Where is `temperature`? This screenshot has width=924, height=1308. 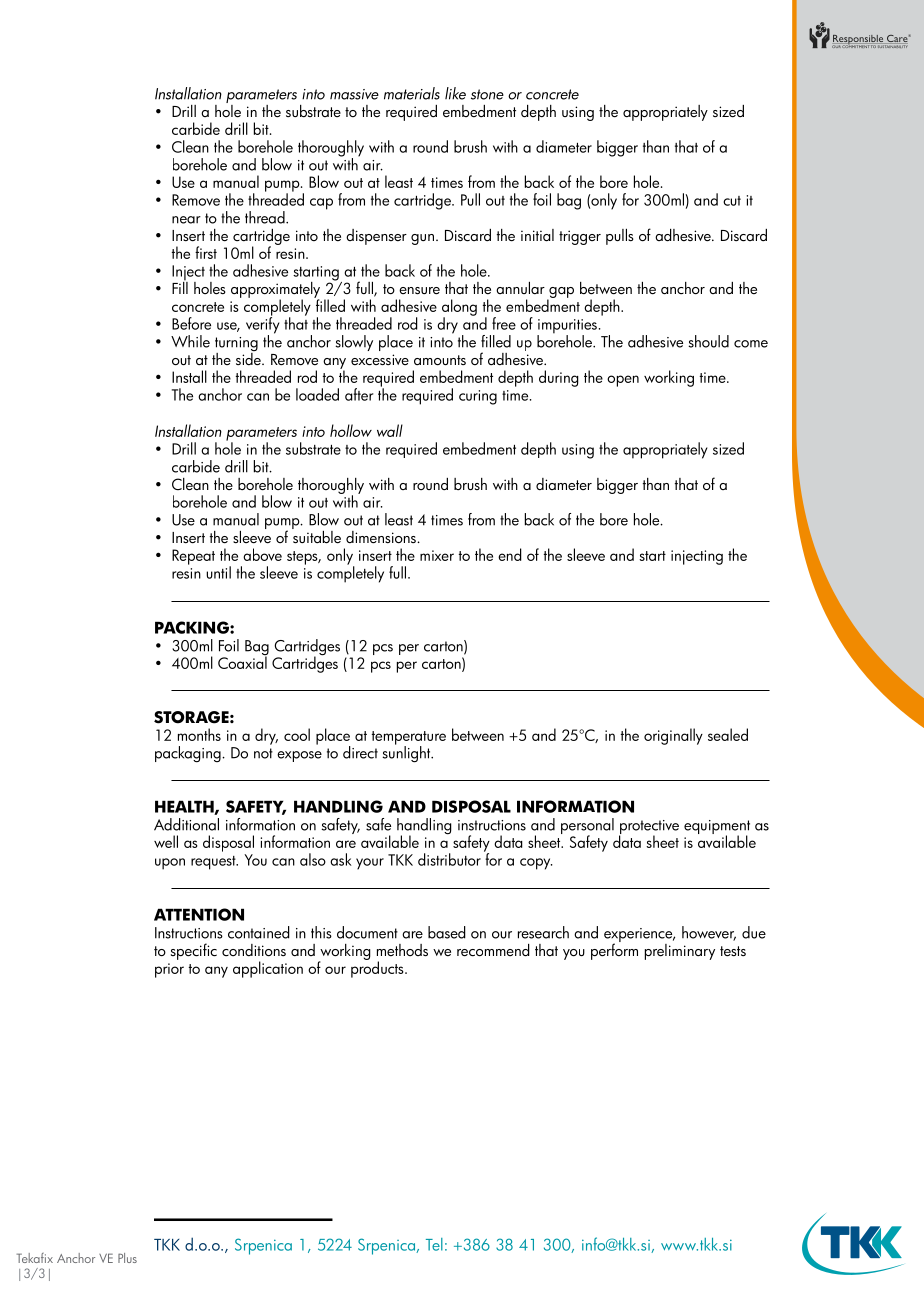
temperature is located at coordinates (409, 739).
